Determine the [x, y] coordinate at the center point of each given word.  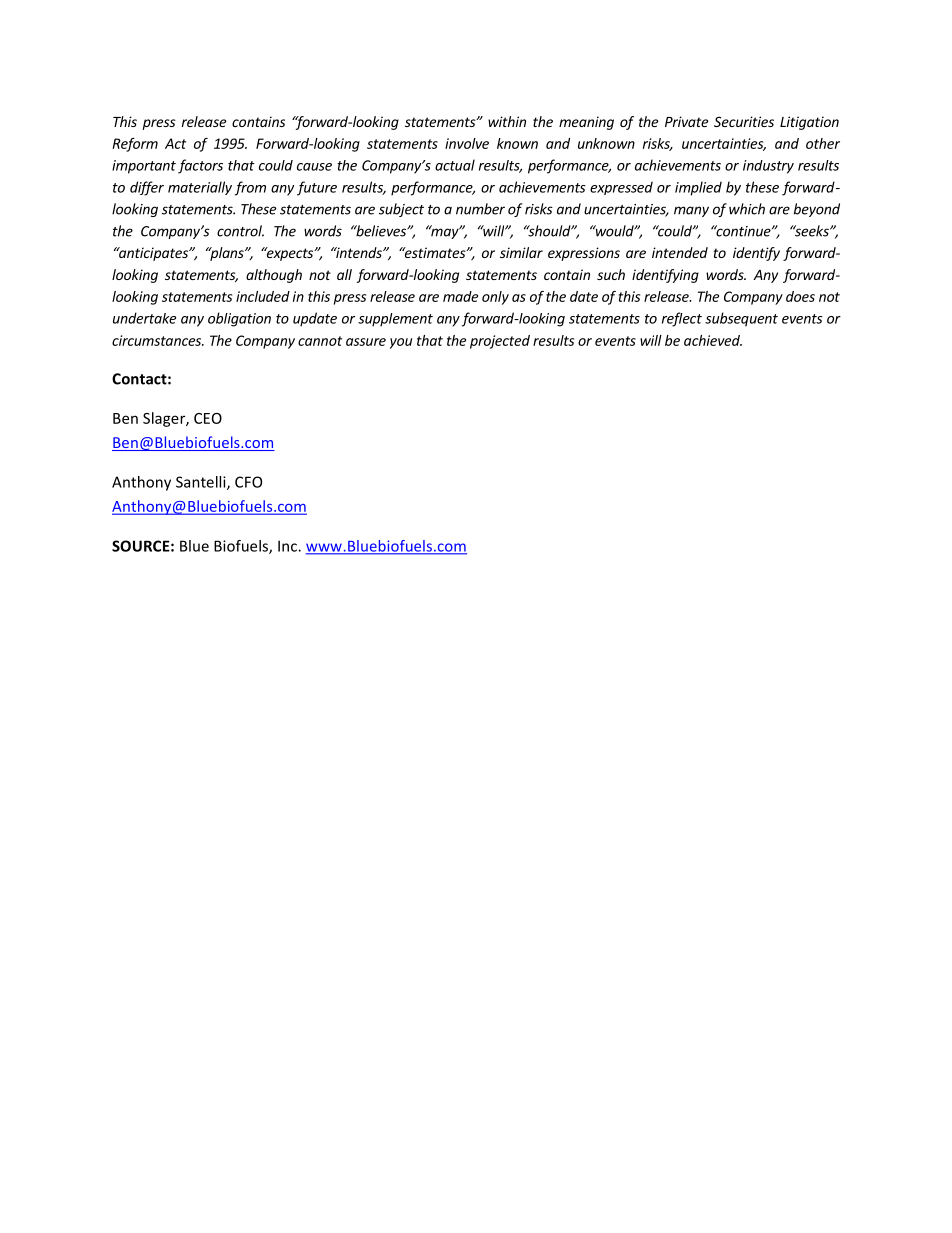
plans [227, 254]
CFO [248, 482]
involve [467, 143]
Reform [135, 145]
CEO [208, 418]
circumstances [157, 340]
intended [680, 252]
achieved [713, 340]
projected [500, 342]
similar [521, 252]
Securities [744, 121]
